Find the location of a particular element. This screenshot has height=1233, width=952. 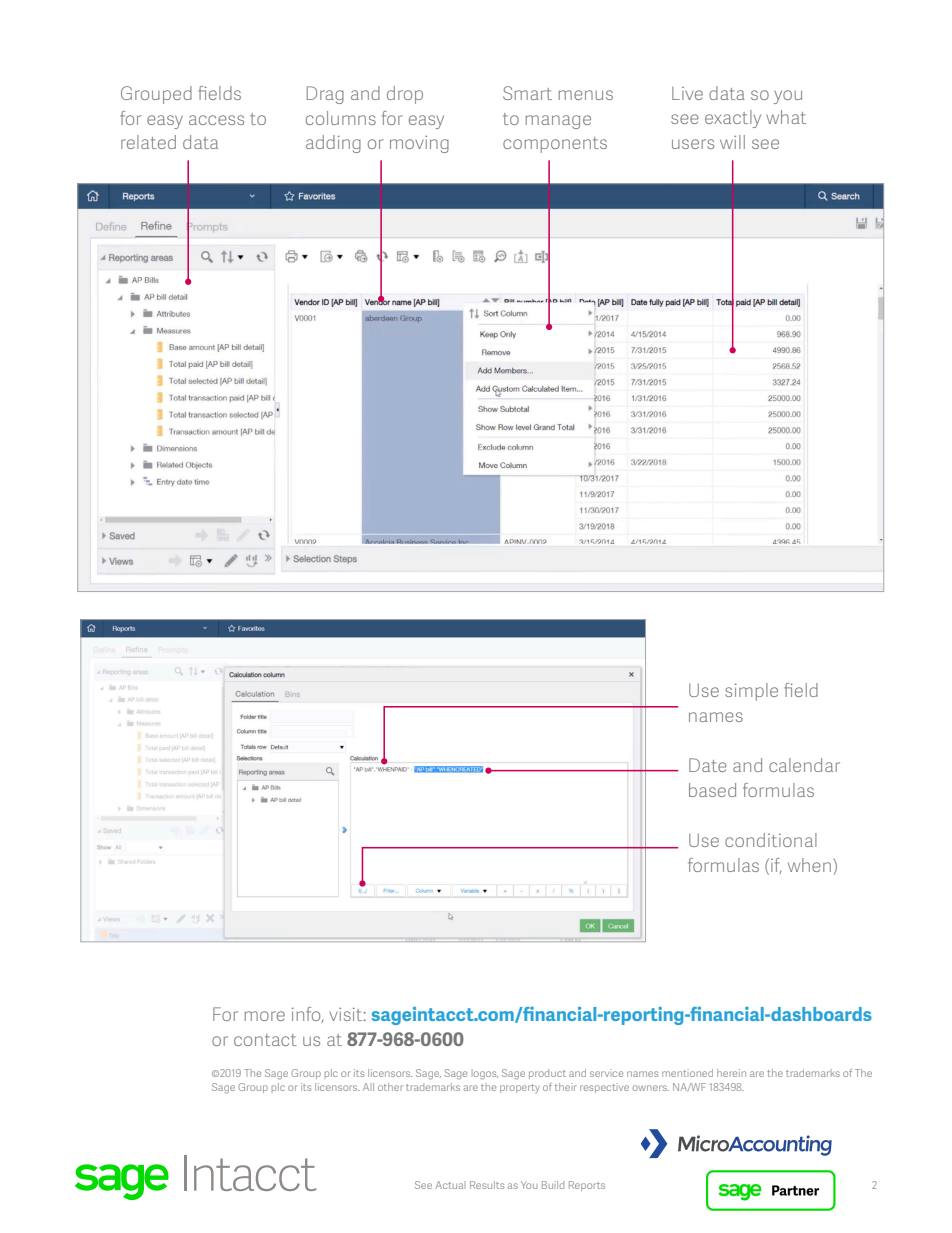

related is located at coordinates (148, 142).
